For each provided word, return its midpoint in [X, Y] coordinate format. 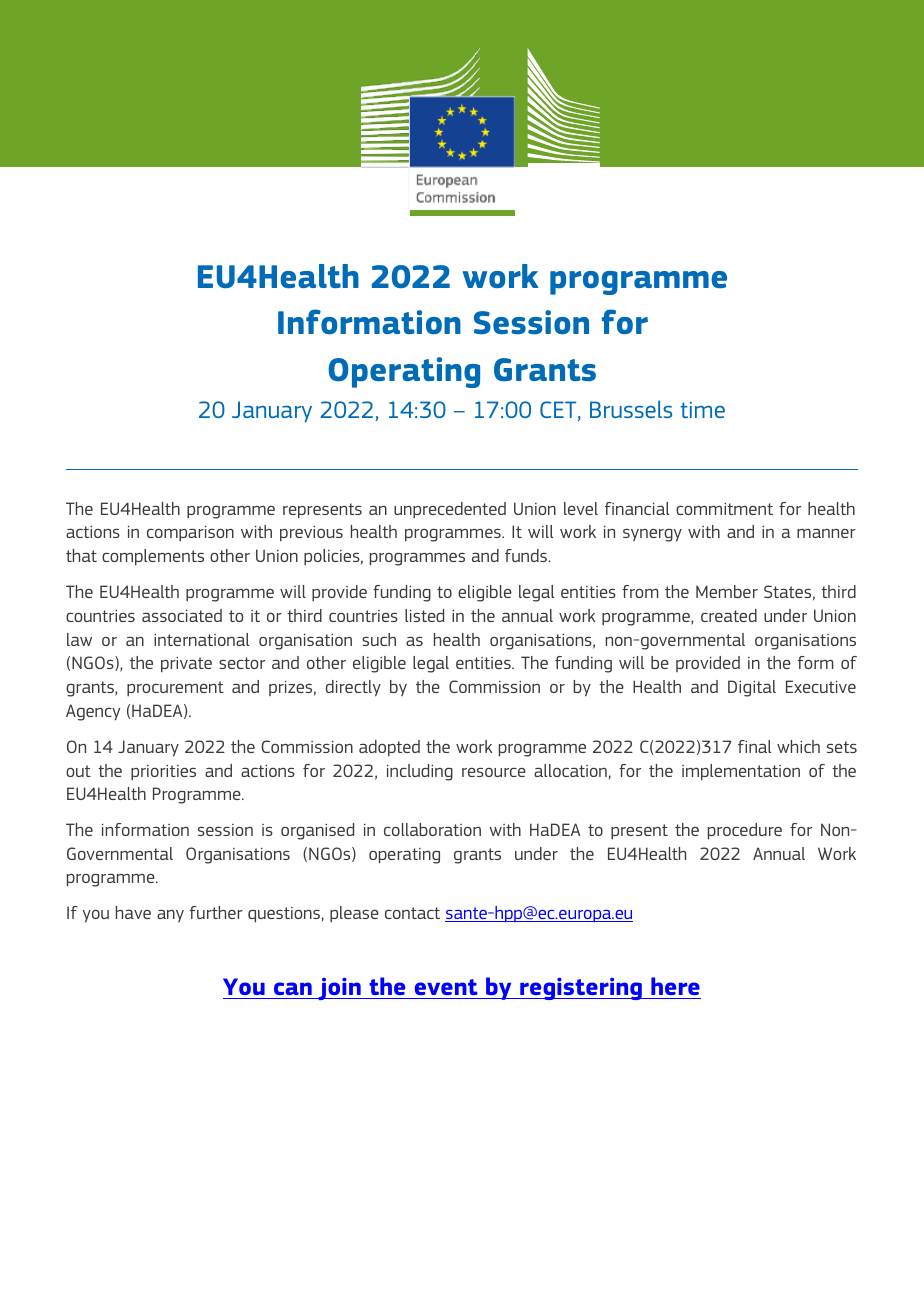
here [675, 986]
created [729, 615]
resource [494, 772]
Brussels [631, 409]
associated [182, 615]
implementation [741, 772]
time [702, 410]
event [446, 987]
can [293, 988]
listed [424, 615]
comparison [190, 533]
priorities [163, 772]
